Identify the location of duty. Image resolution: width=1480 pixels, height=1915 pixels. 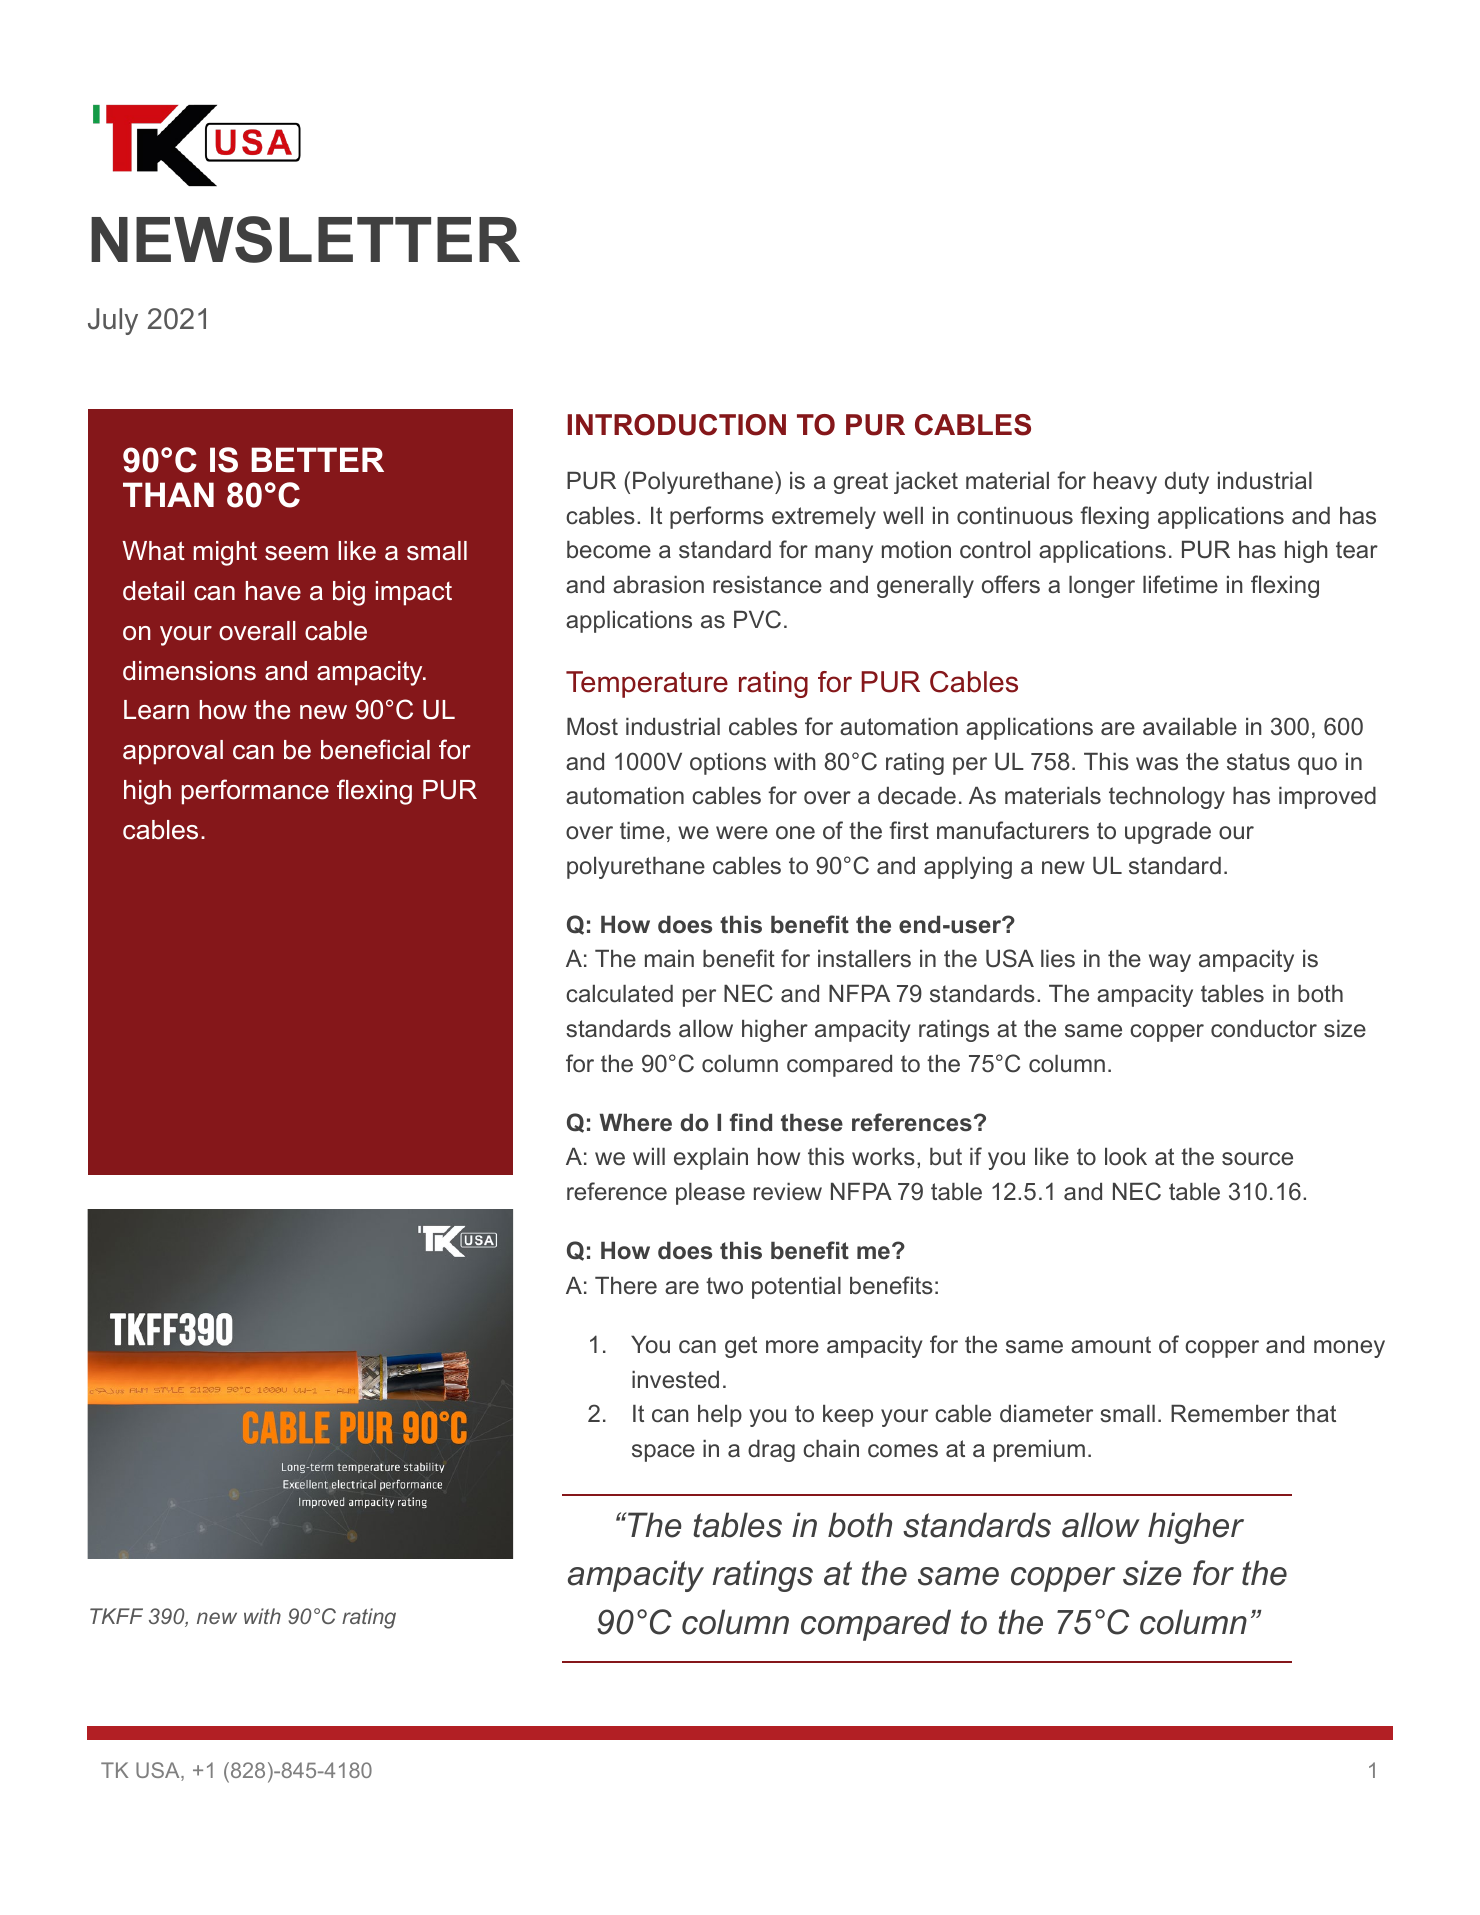
(1187, 483).
